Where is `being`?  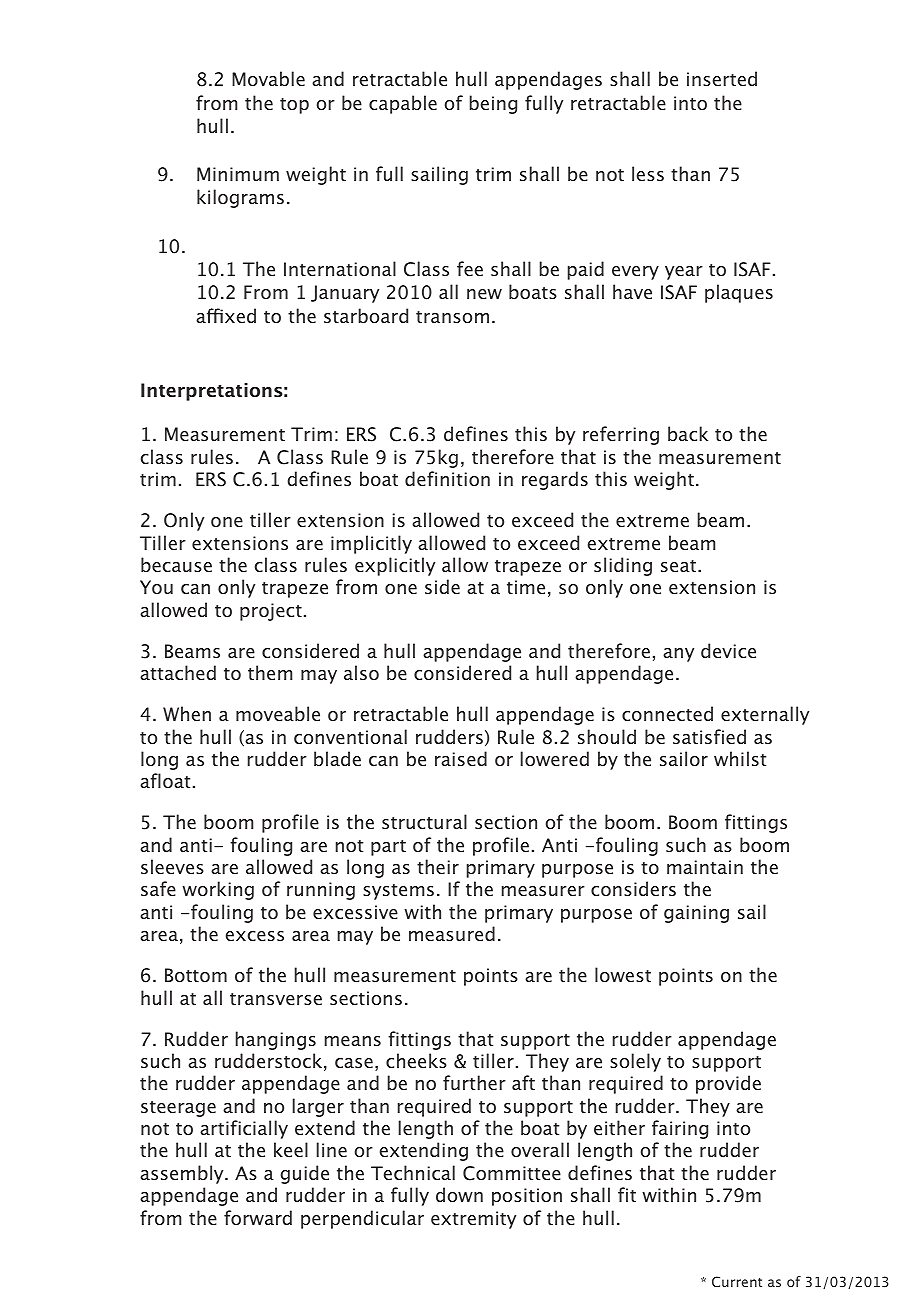 being is located at coordinates (493, 104).
